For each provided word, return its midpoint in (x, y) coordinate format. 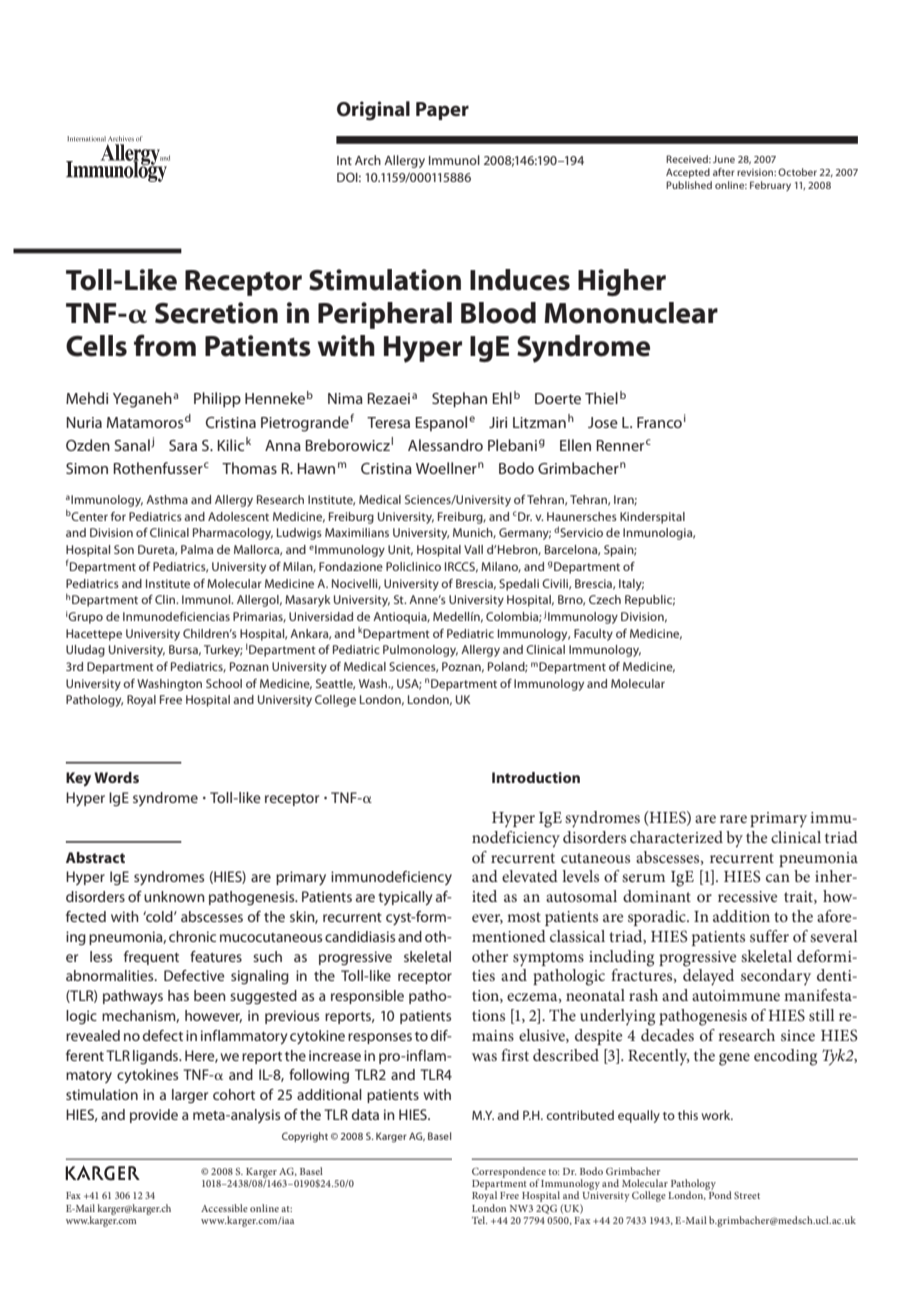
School (224, 683)
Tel (480, 1220)
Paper (442, 111)
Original (373, 111)
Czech (605, 599)
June (724, 159)
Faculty (593, 635)
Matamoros (145, 422)
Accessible (224, 1208)
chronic (192, 936)
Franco (659, 422)
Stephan (459, 400)
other (490, 956)
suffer (769, 936)
